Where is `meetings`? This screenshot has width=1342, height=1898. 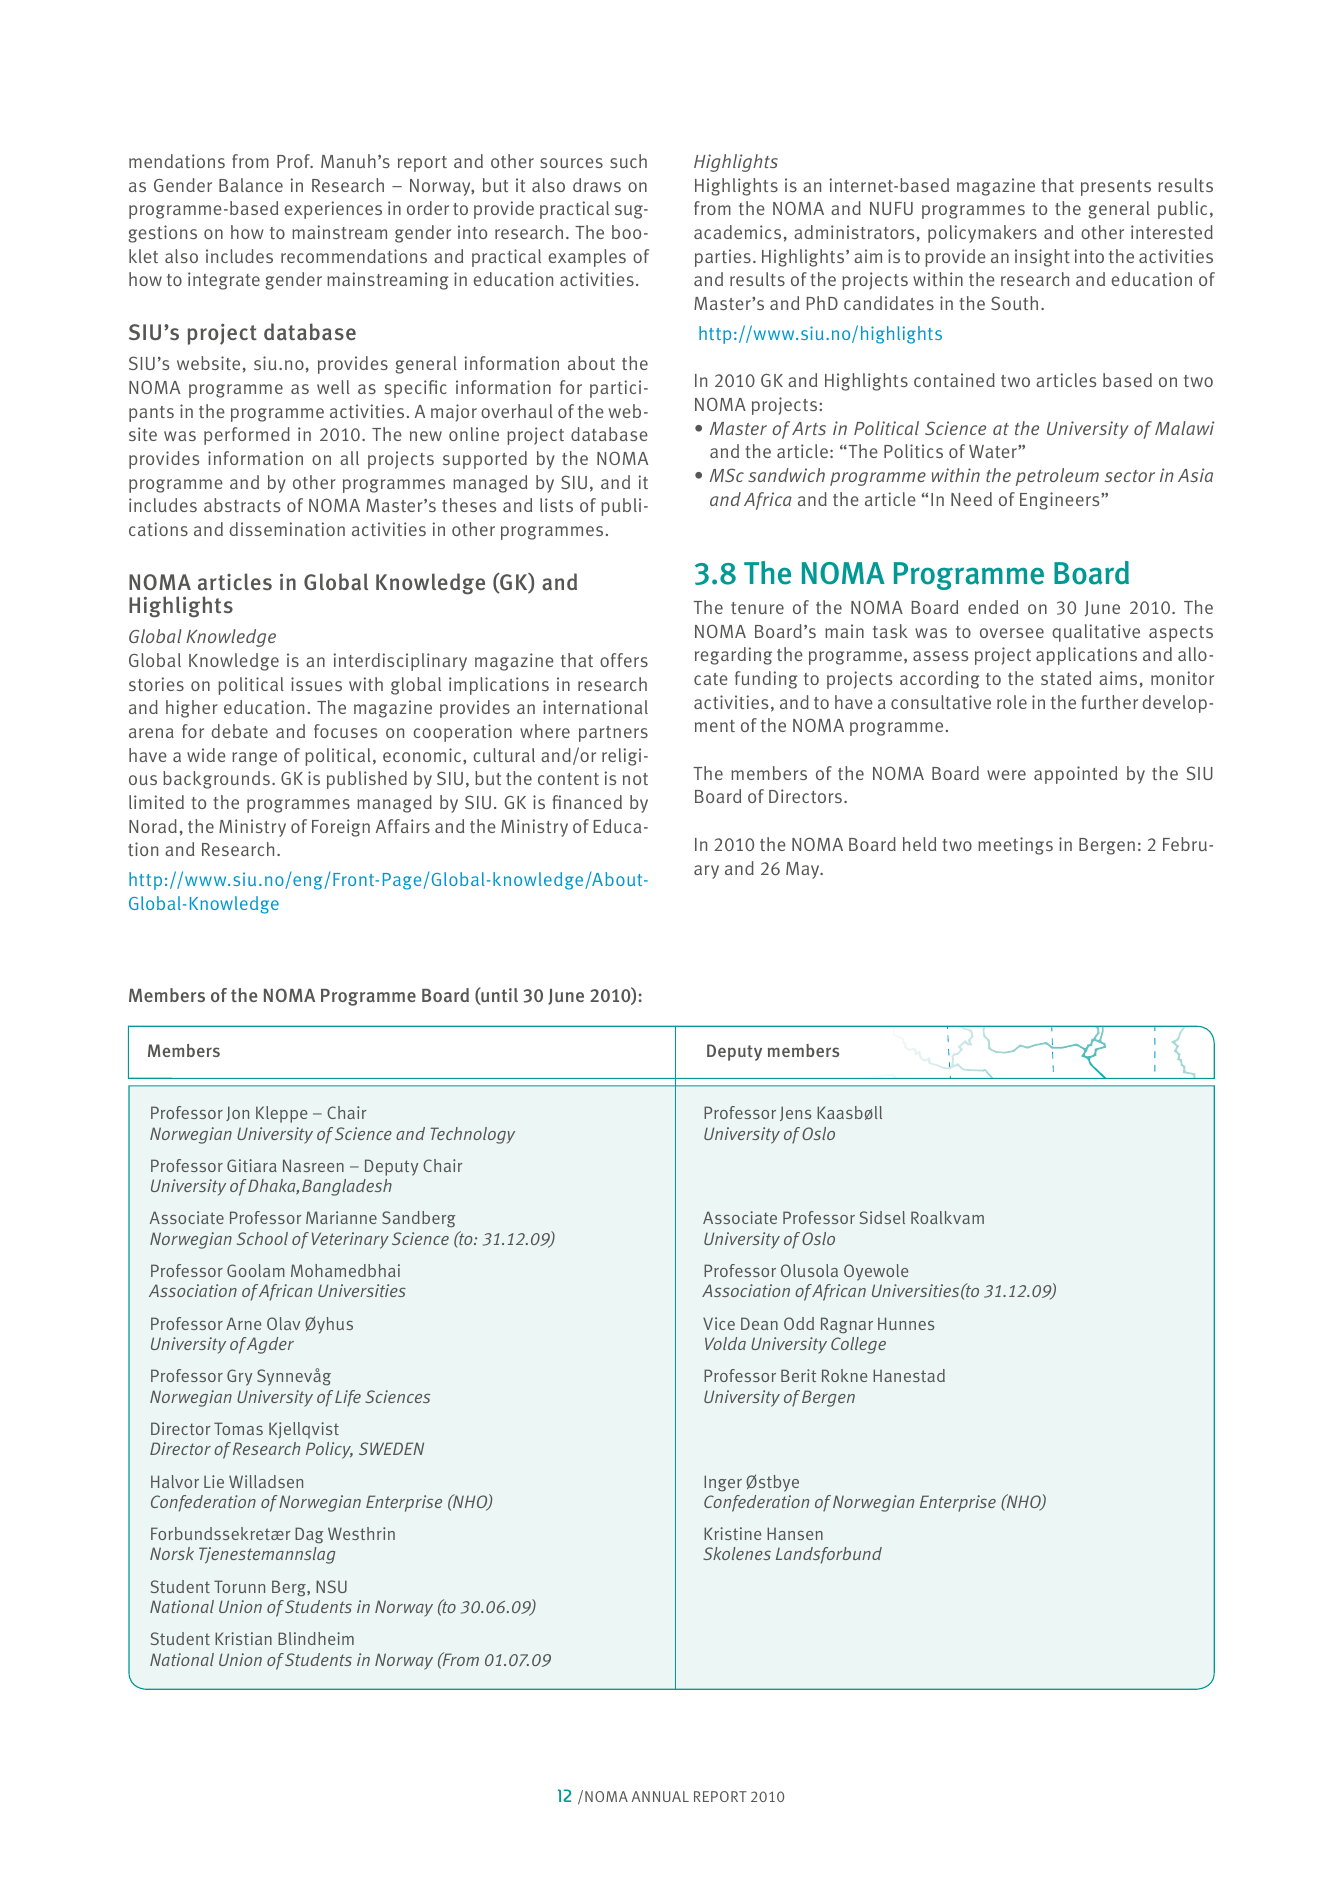
meetings is located at coordinates (1015, 846).
